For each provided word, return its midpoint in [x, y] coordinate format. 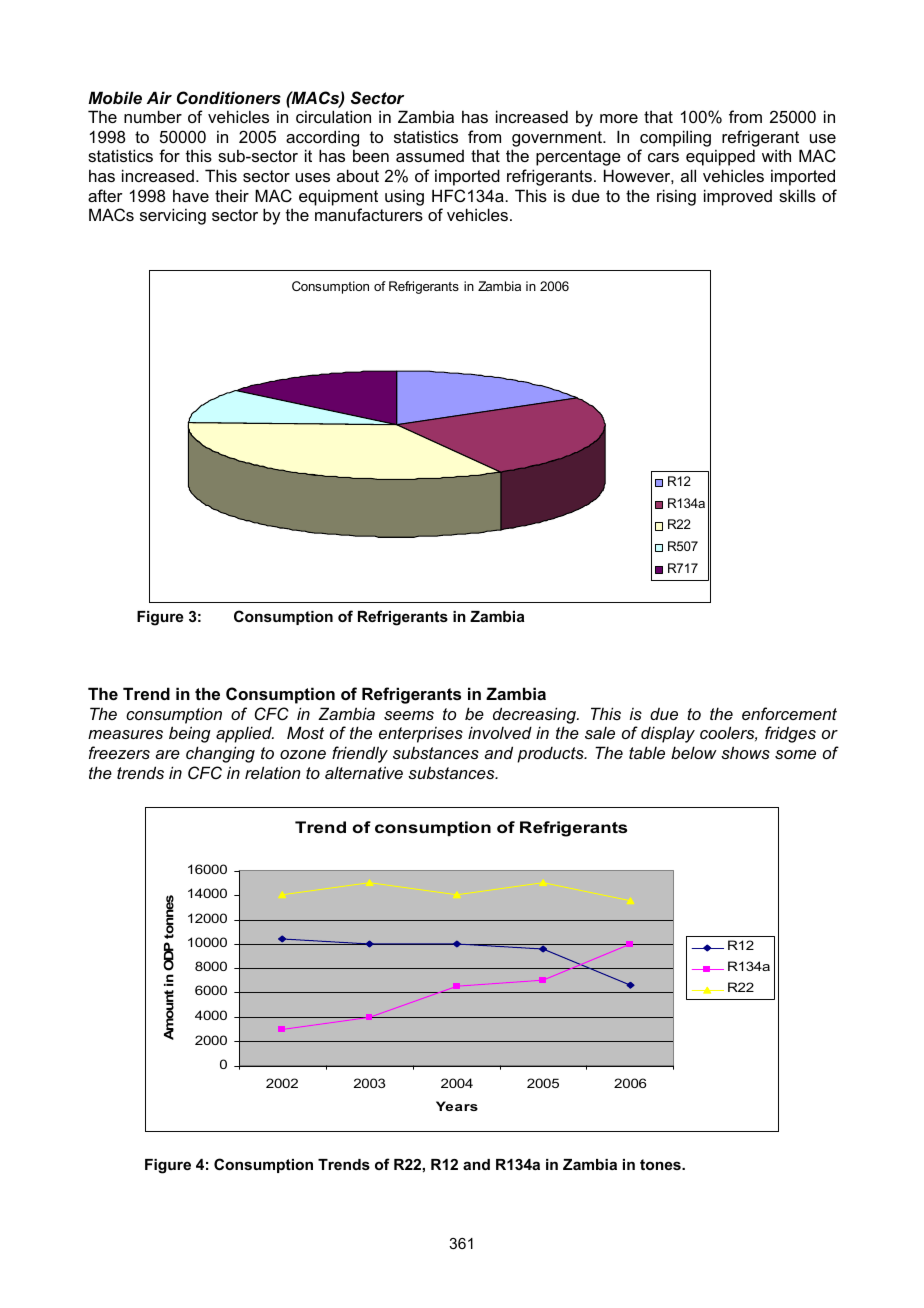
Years [457, 1106]
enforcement [789, 713]
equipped [720, 157]
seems [409, 715]
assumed [430, 156]
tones [661, 1164]
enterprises [421, 735]
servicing [173, 216]
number [153, 116]
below [694, 752]
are [167, 754]
